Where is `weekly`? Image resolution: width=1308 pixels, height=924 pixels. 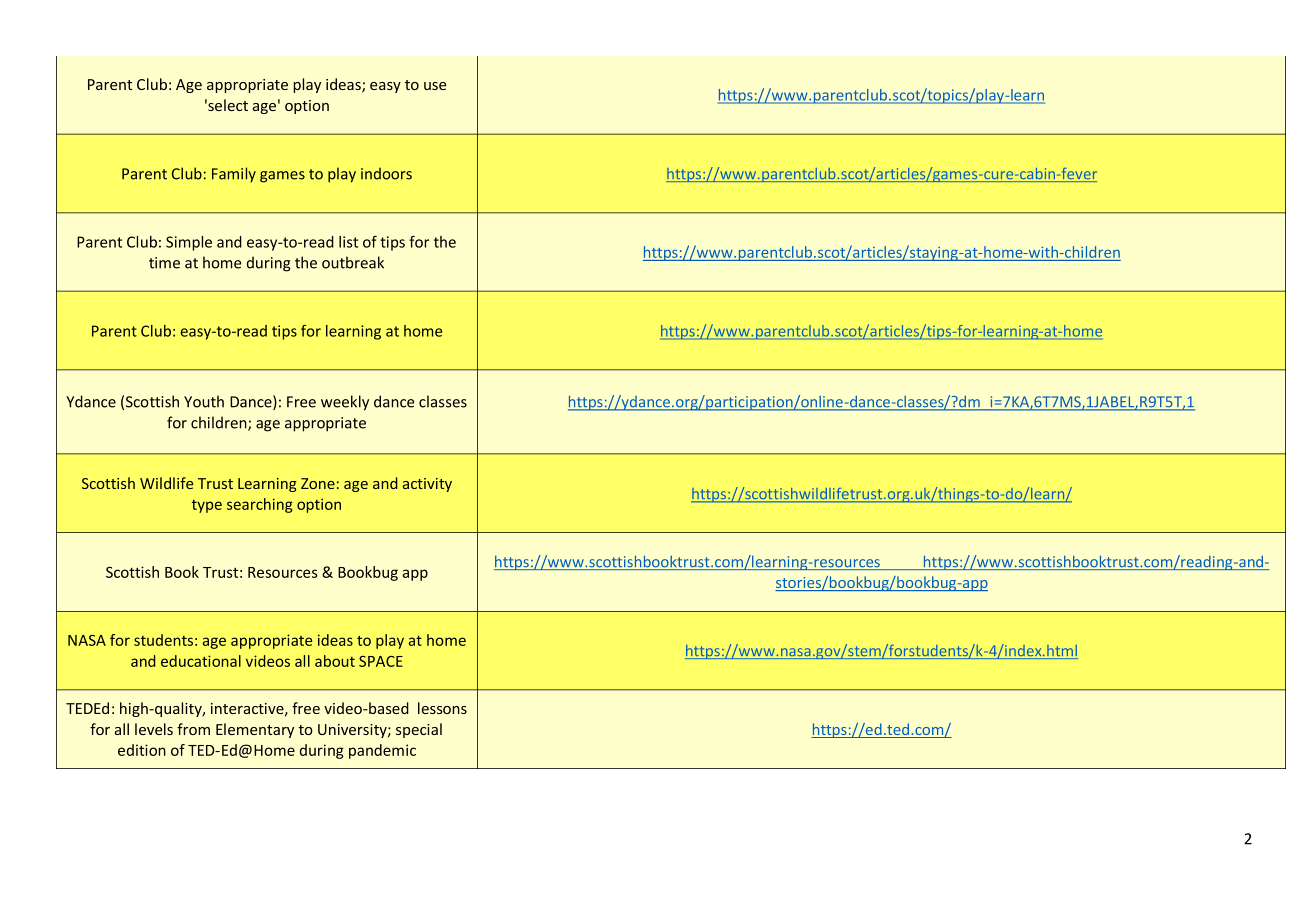
weekly is located at coordinates (345, 403).
